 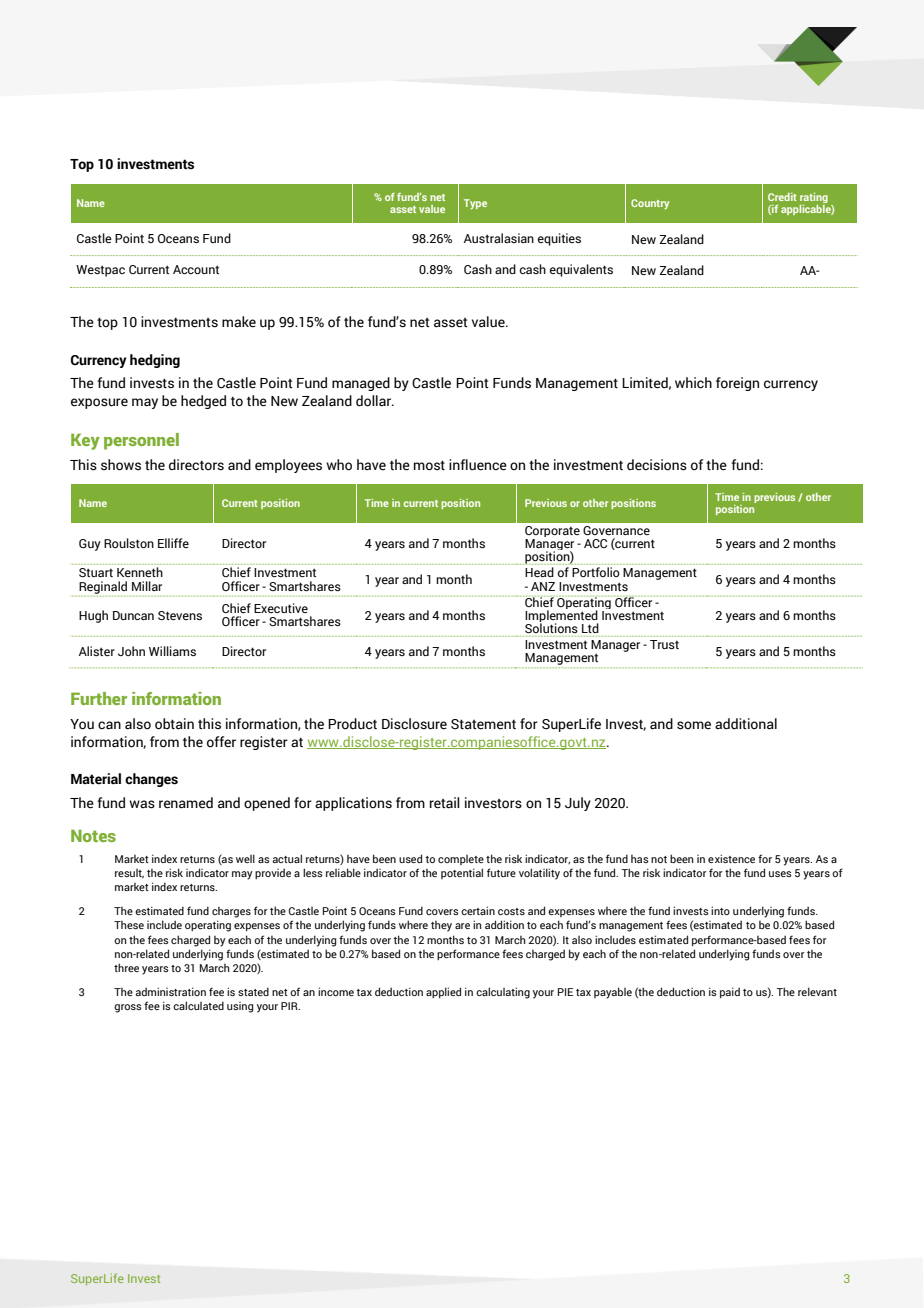 What do you see at coordinates (731, 858) in the image?
I see `existence` at bounding box center [731, 858].
